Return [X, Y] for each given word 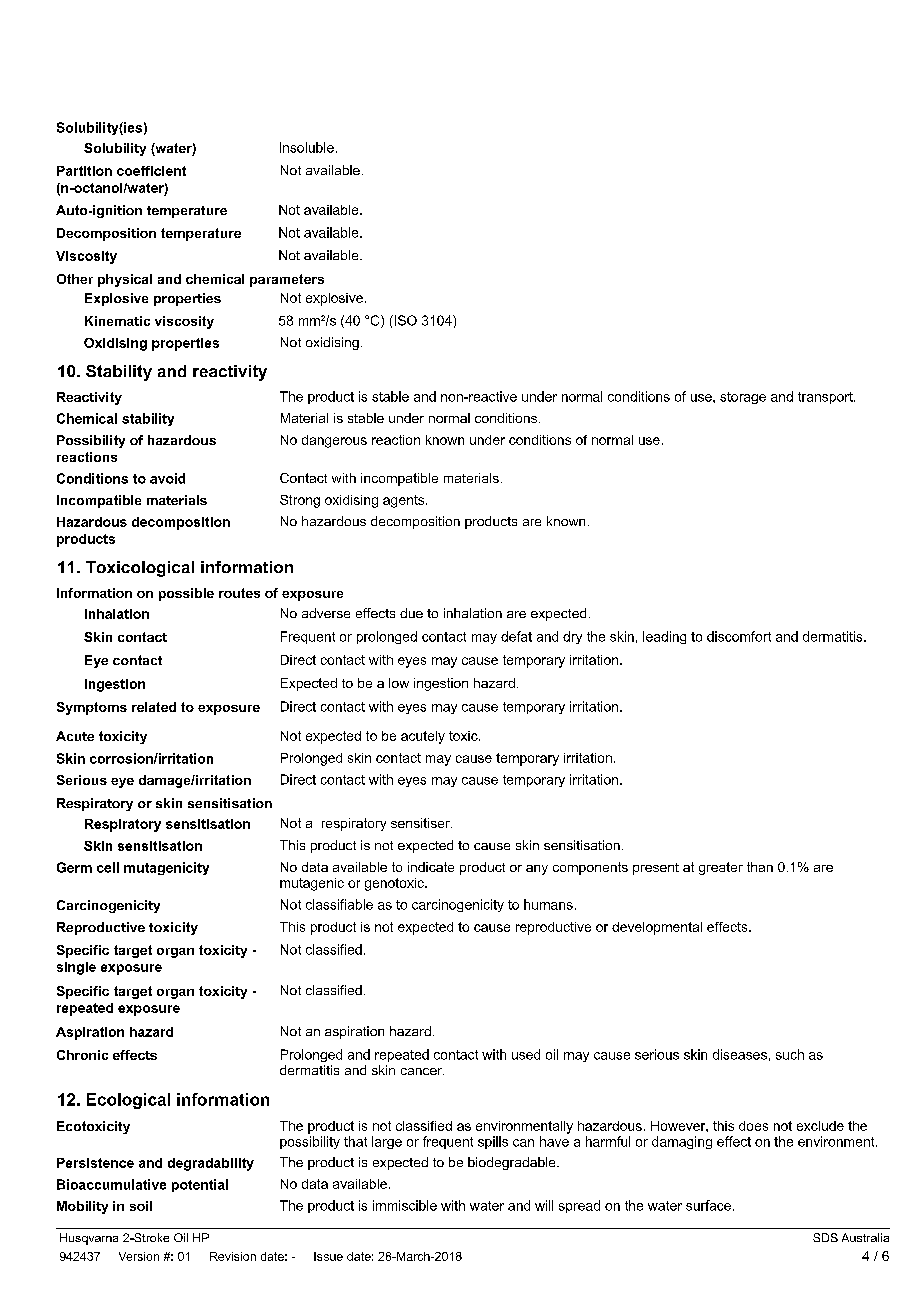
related [154, 707]
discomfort [739, 636]
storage [743, 398]
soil [141, 1206]
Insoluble [307, 147]
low [399, 683]
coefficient [151, 171]
